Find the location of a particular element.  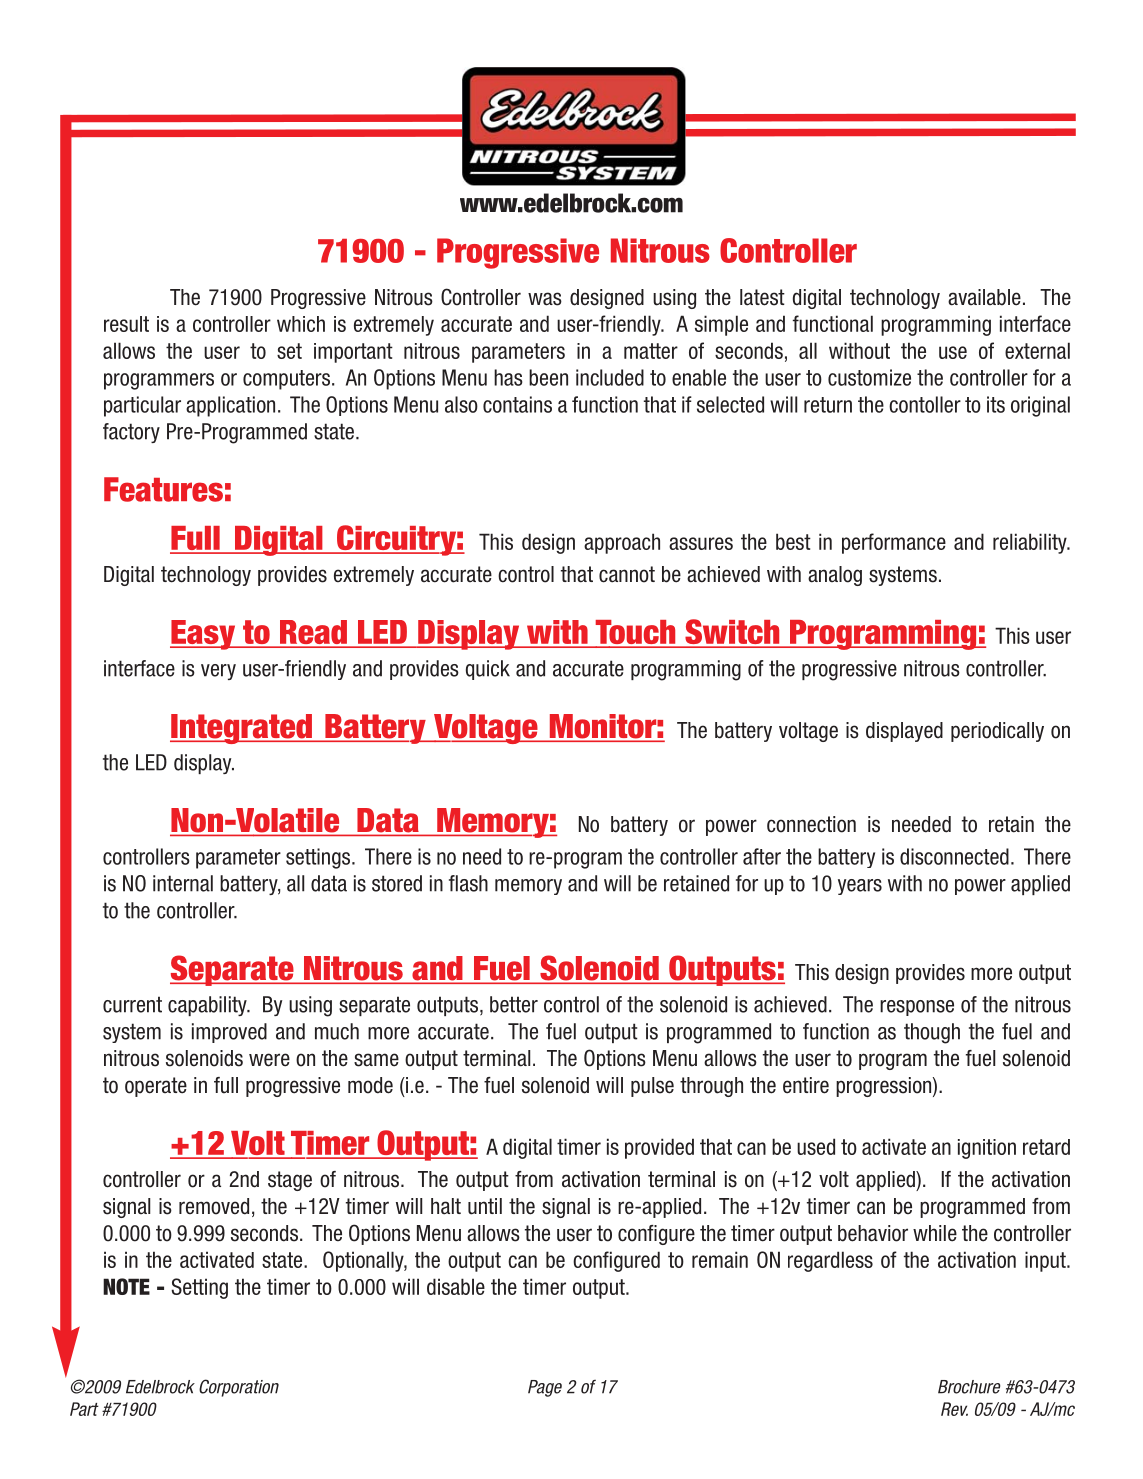

better is located at coordinates (514, 1004).
